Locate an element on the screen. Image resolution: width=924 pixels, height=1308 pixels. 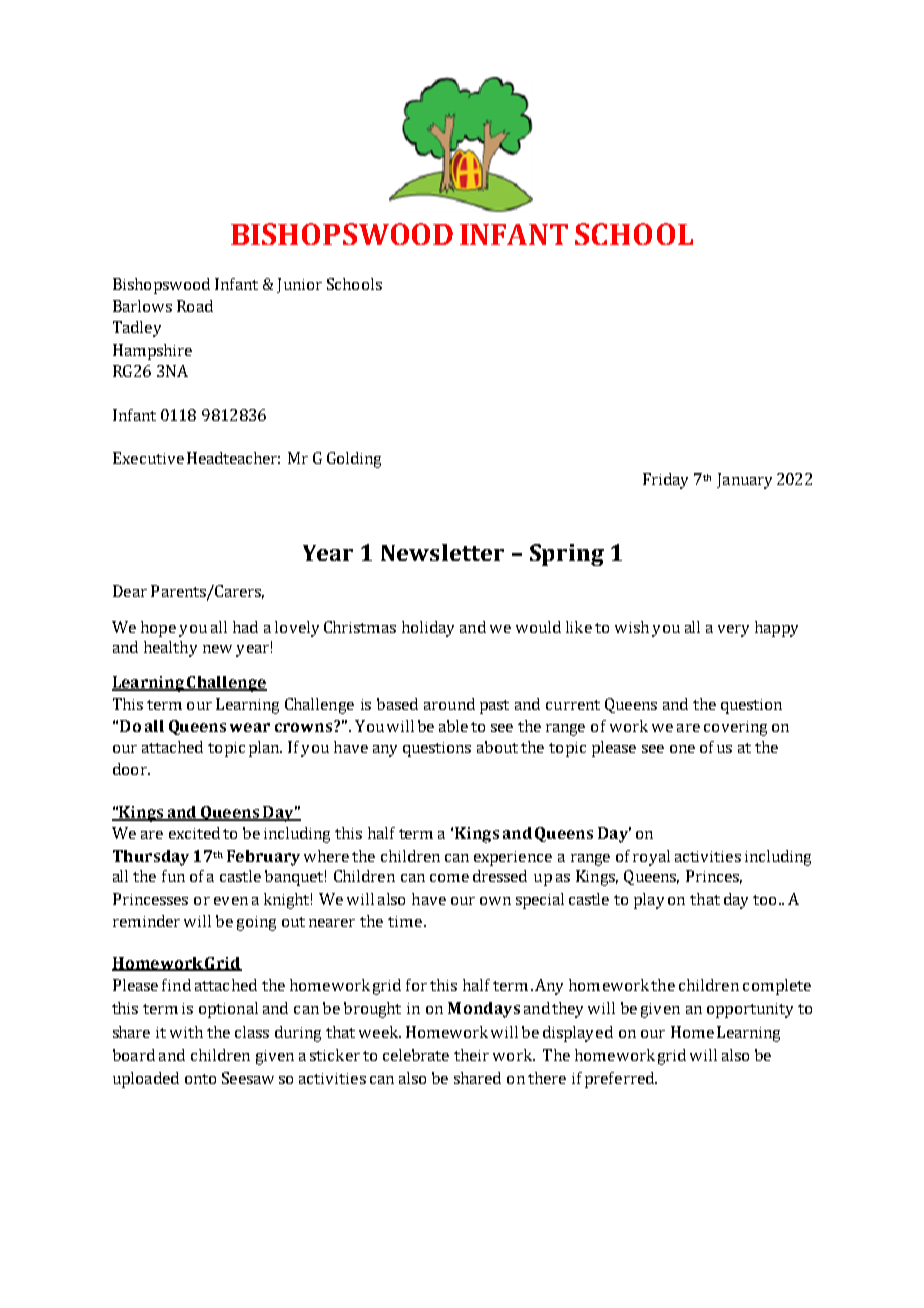
their is located at coordinates (471, 1055).
